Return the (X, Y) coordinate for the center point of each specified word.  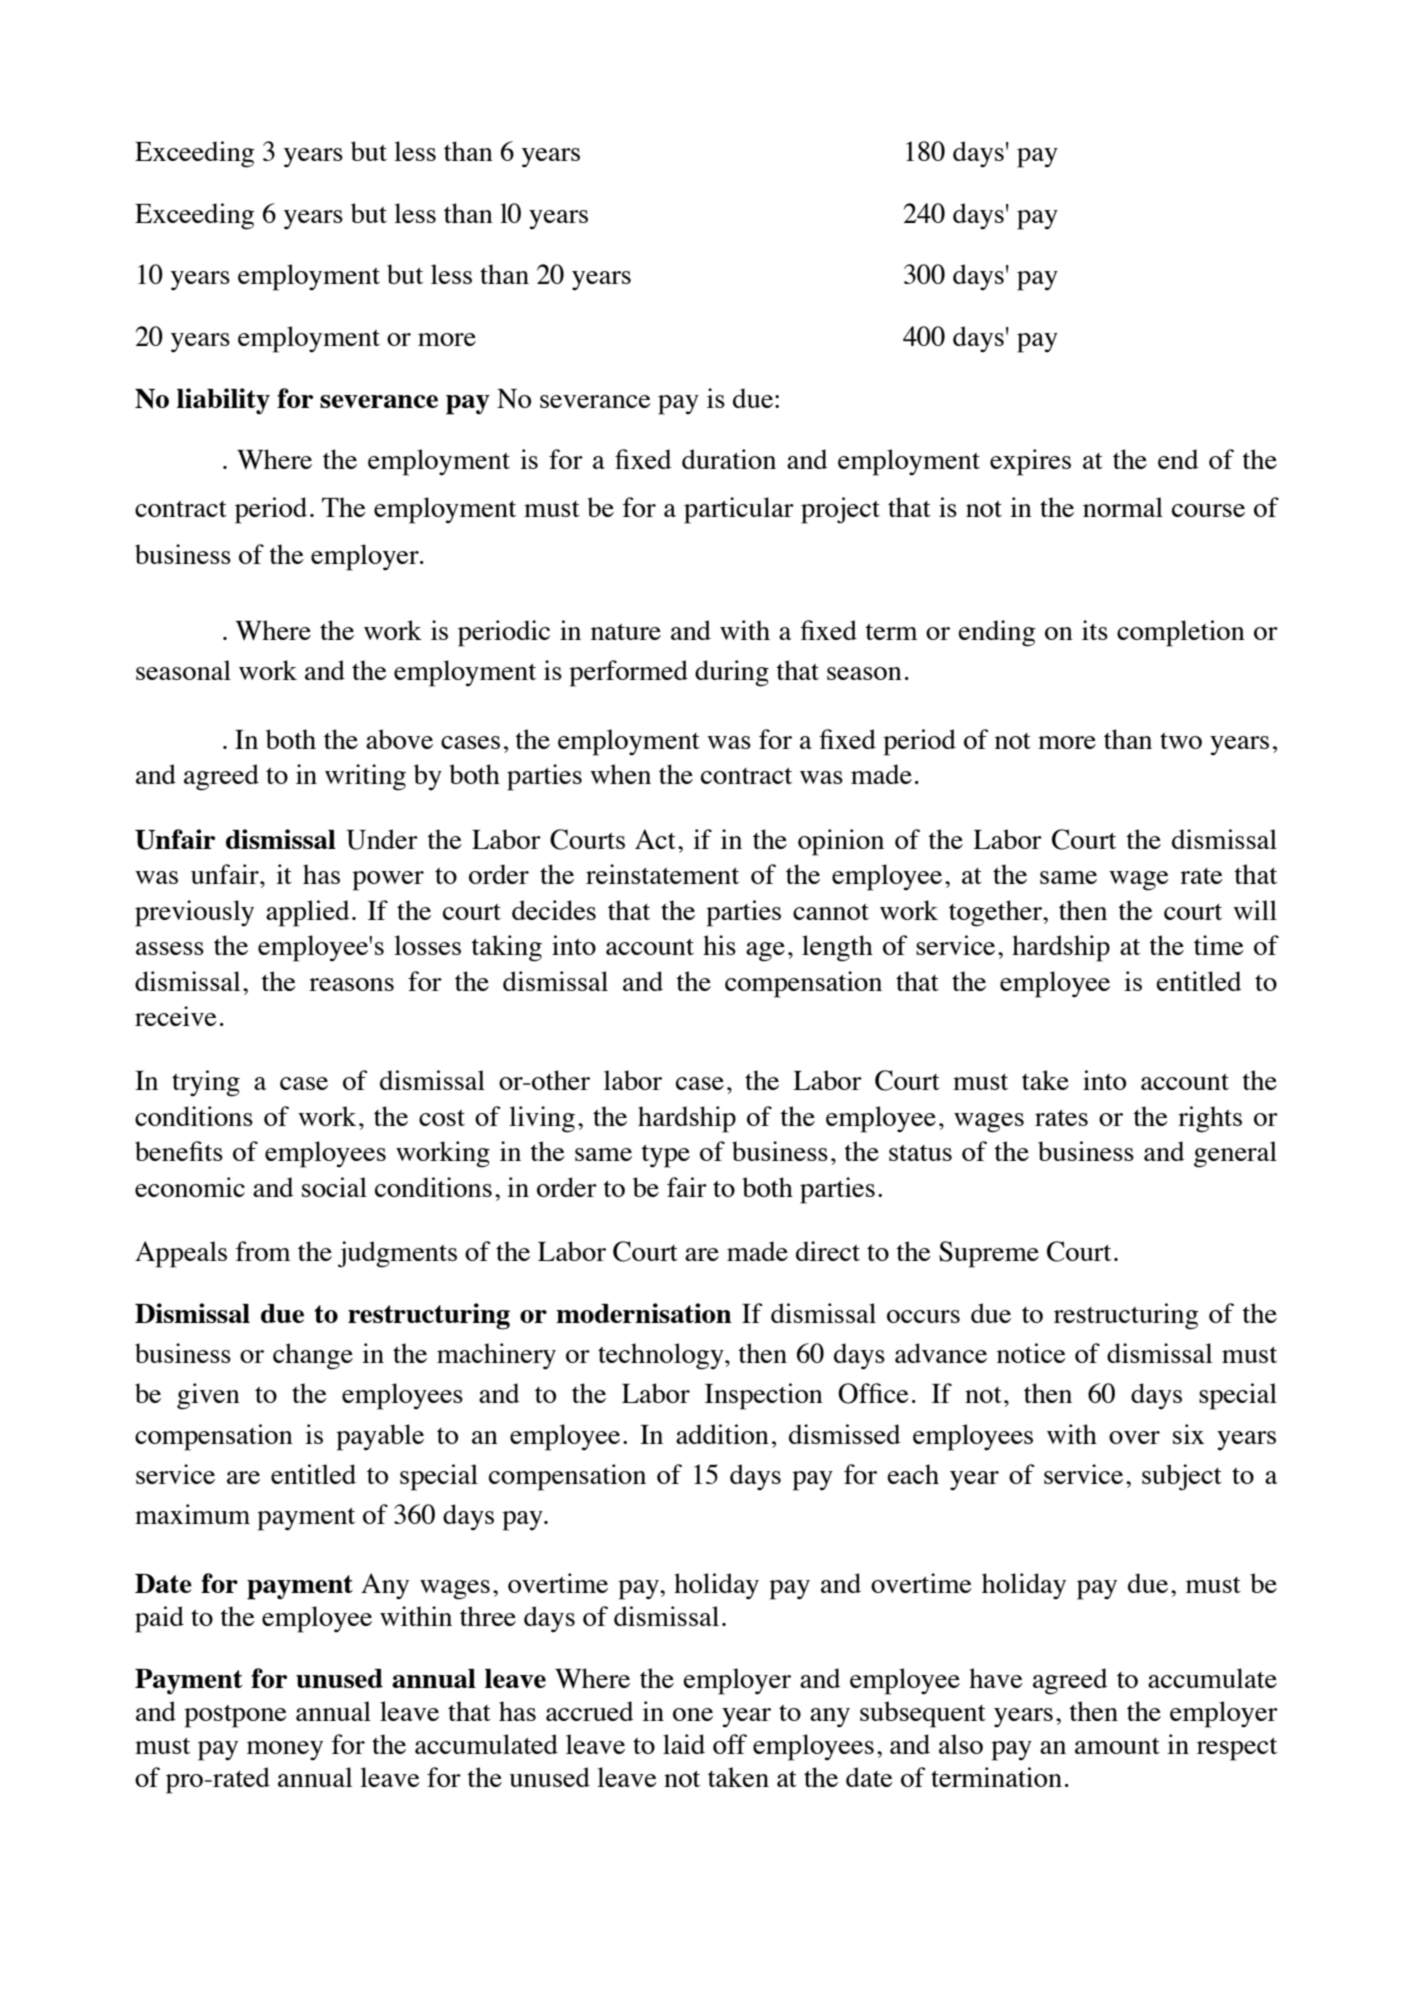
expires (1030, 462)
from (263, 1251)
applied (307, 913)
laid (684, 1744)
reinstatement (662, 874)
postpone (235, 1716)
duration (729, 459)
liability (223, 401)
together (997, 913)
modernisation (644, 1313)
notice (1031, 1353)
